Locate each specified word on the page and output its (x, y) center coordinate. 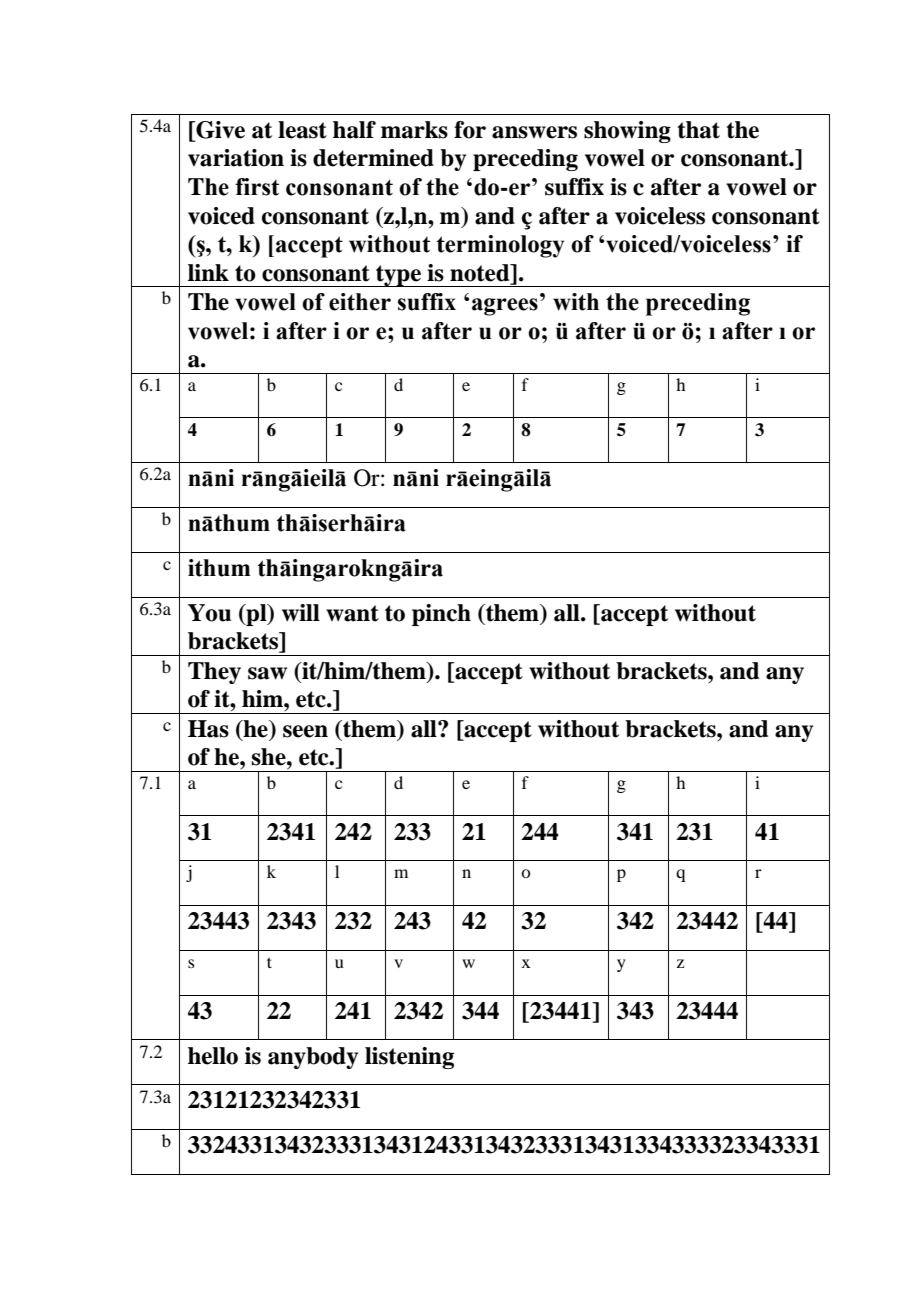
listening (409, 1058)
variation (236, 158)
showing (627, 132)
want (352, 613)
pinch (441, 615)
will (301, 613)
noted (481, 274)
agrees (505, 307)
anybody (313, 1058)
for (470, 130)
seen (305, 731)
